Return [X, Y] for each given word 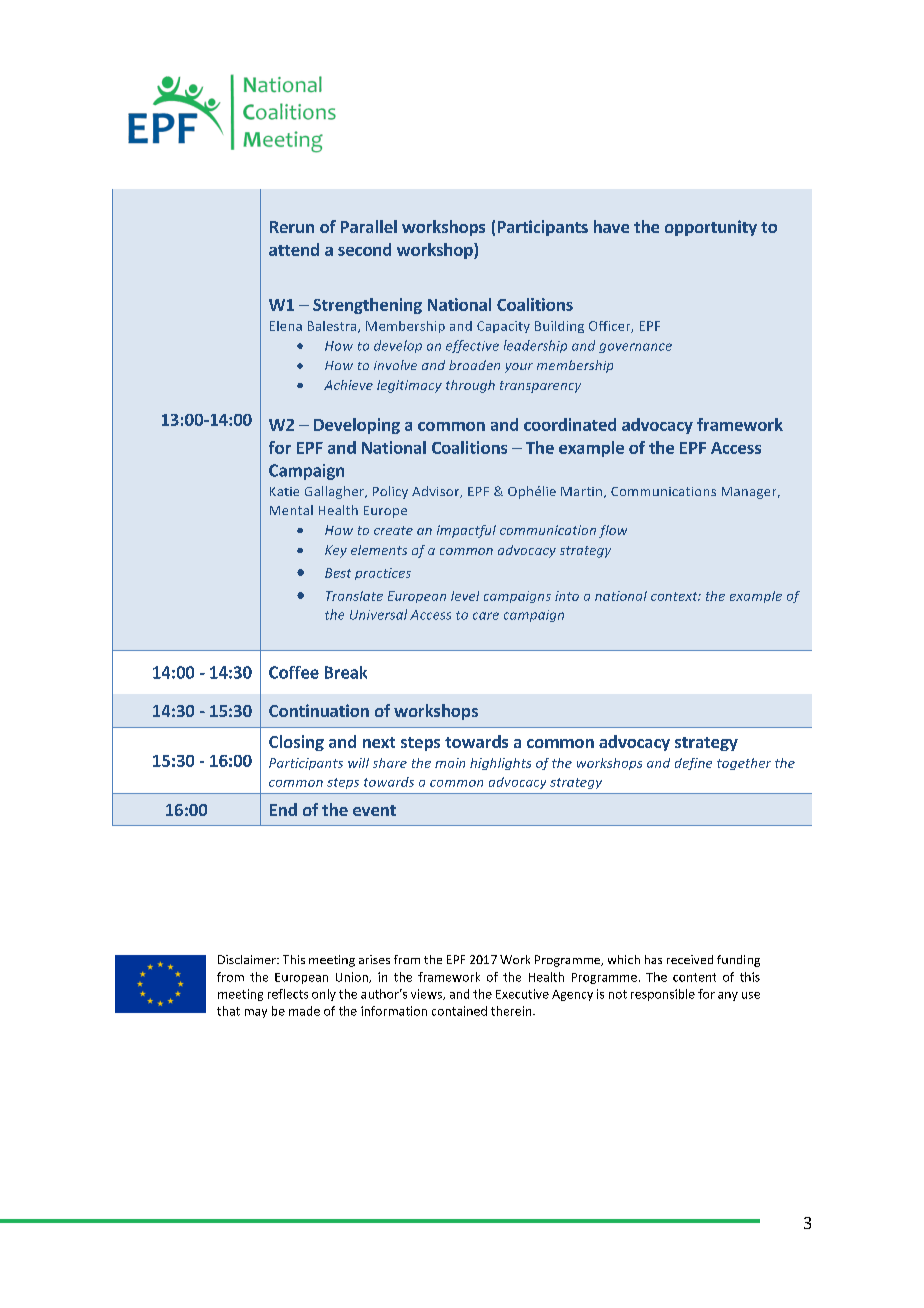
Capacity [503, 327]
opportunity [711, 228]
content [694, 977]
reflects [288, 994]
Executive [522, 994]
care [486, 616]
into [567, 596]
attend [294, 249]
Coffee [294, 672]
